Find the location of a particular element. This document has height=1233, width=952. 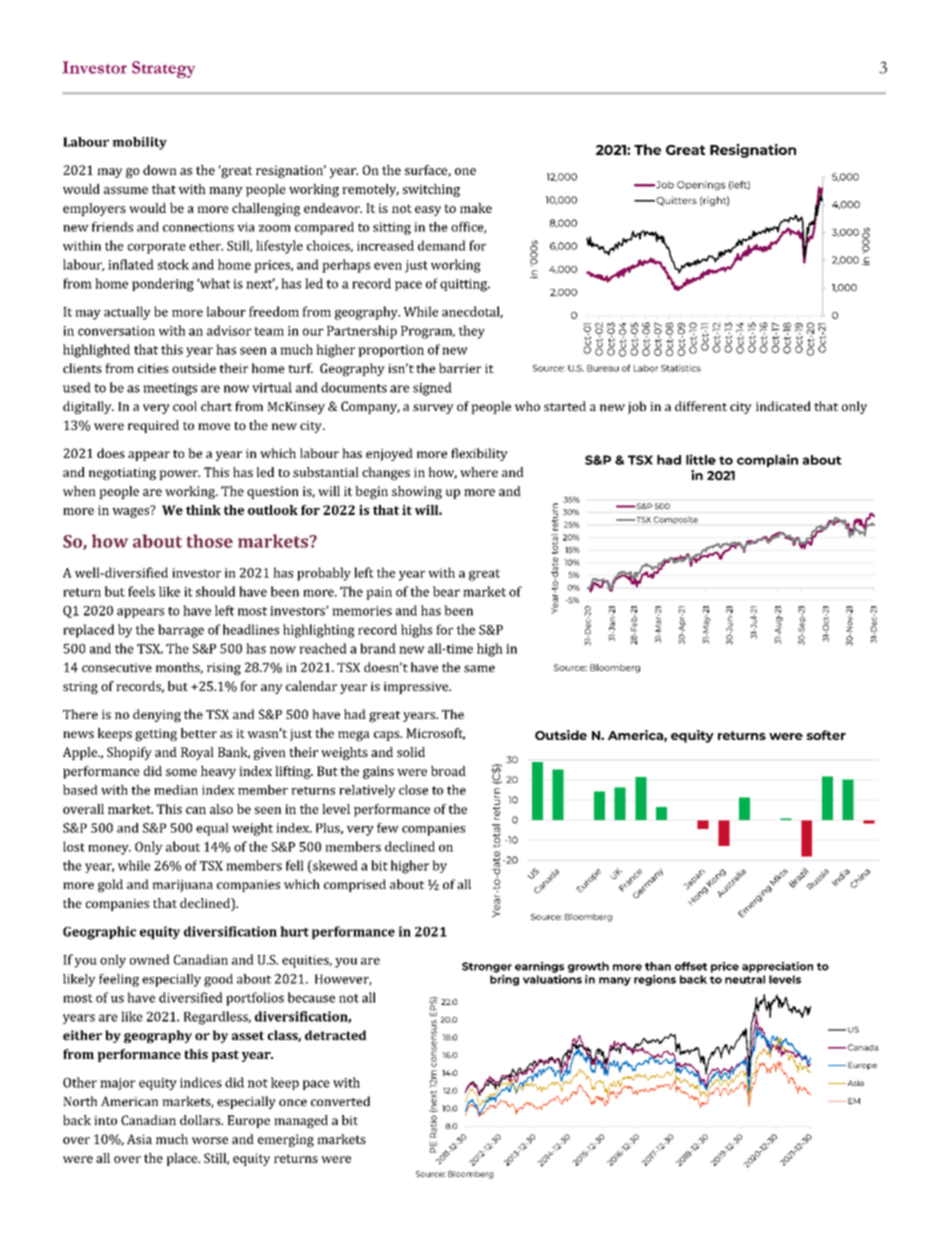

dollars is located at coordinates (201, 1120).
